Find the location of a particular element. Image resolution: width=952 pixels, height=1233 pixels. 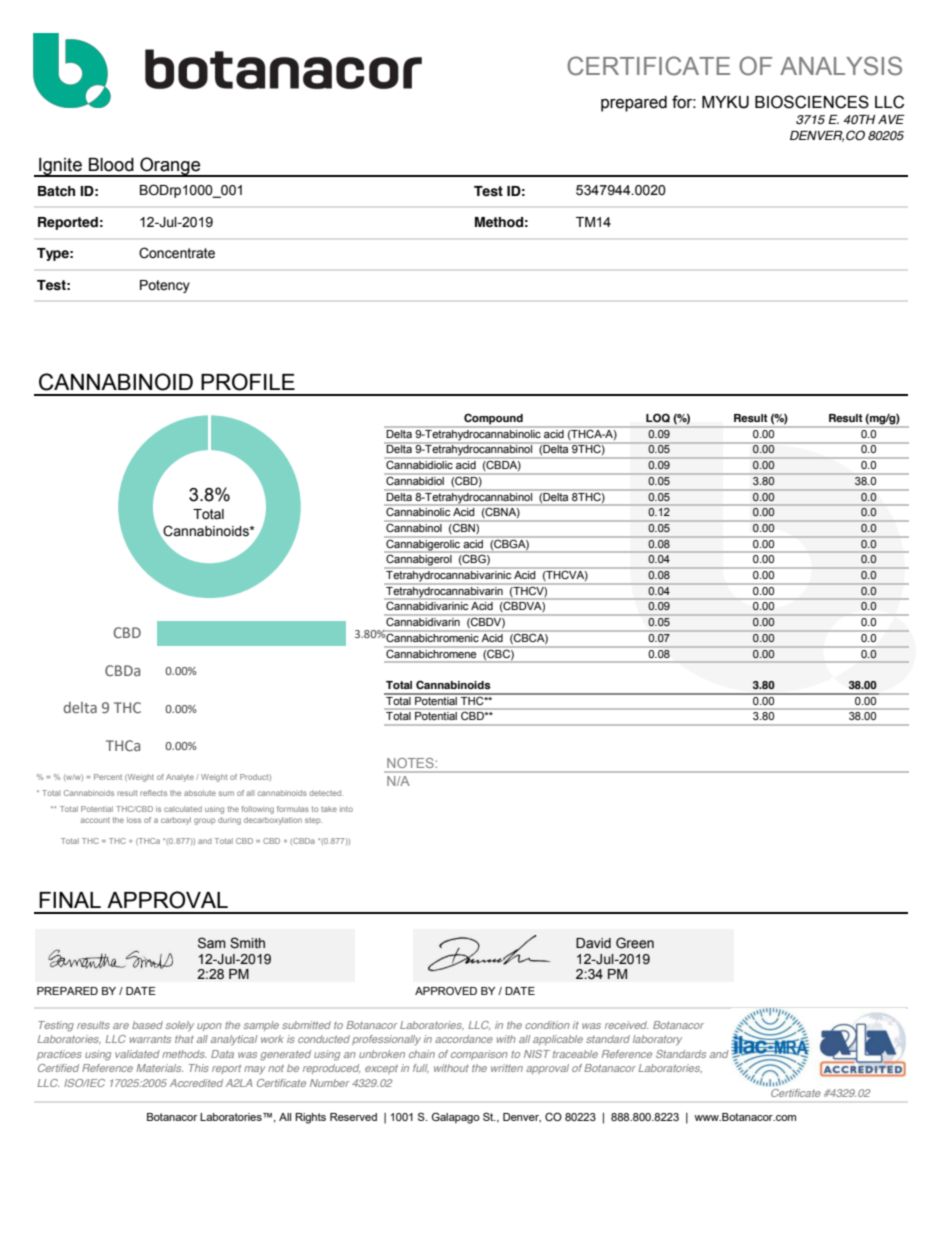

Blood is located at coordinates (111, 165).
